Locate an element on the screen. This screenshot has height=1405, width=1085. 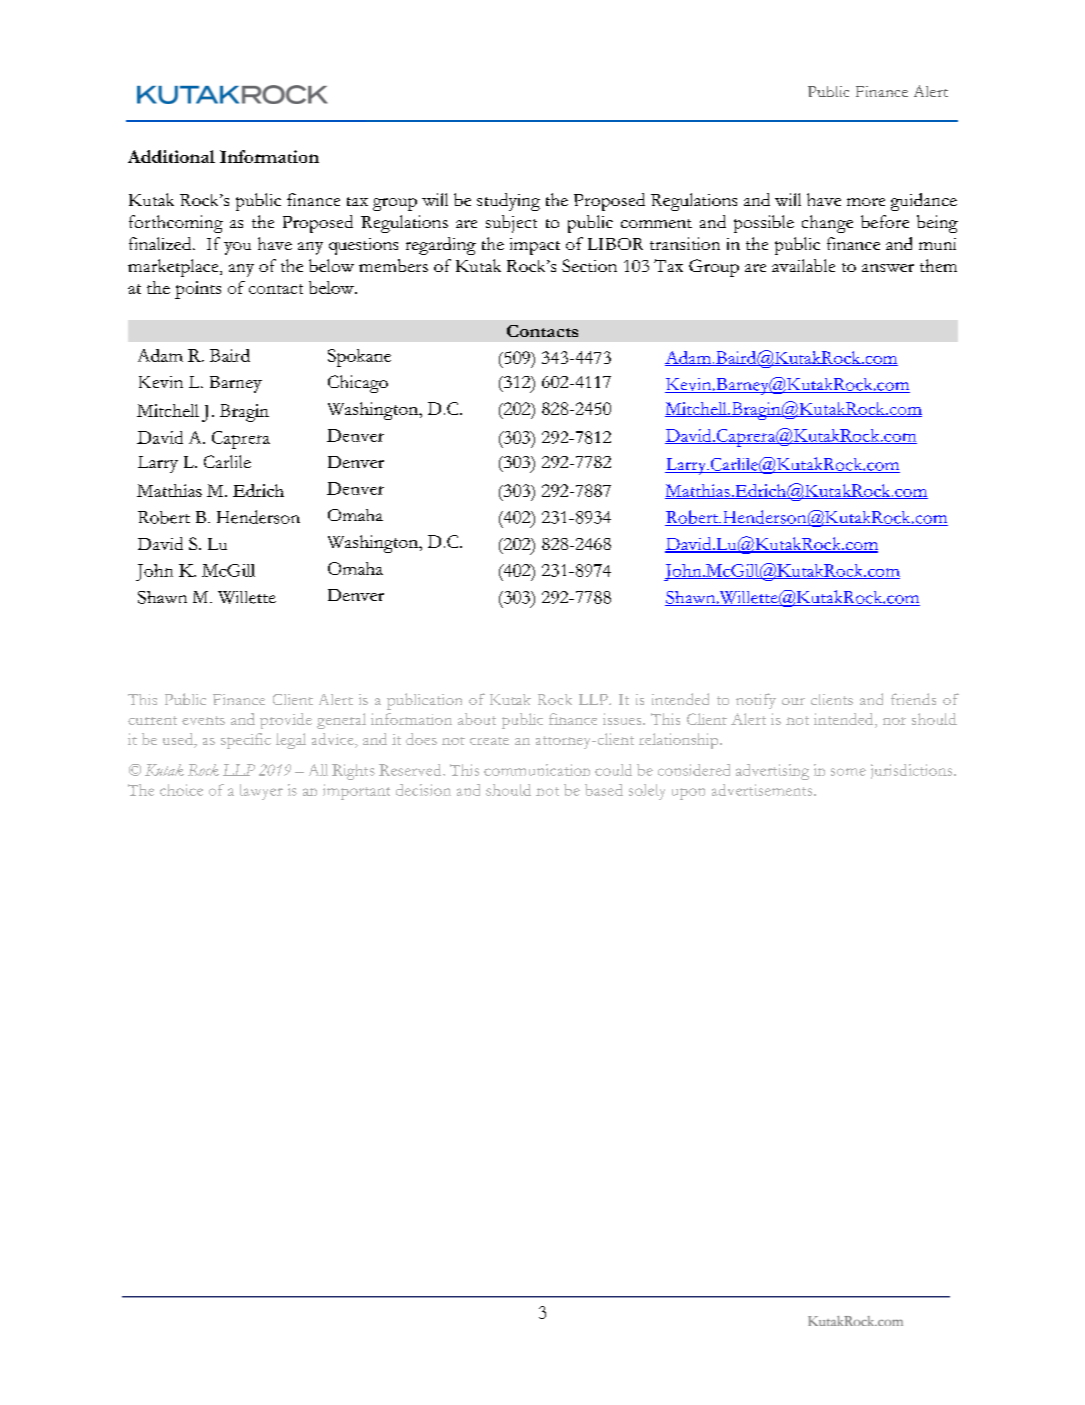
could is located at coordinates (613, 770).
